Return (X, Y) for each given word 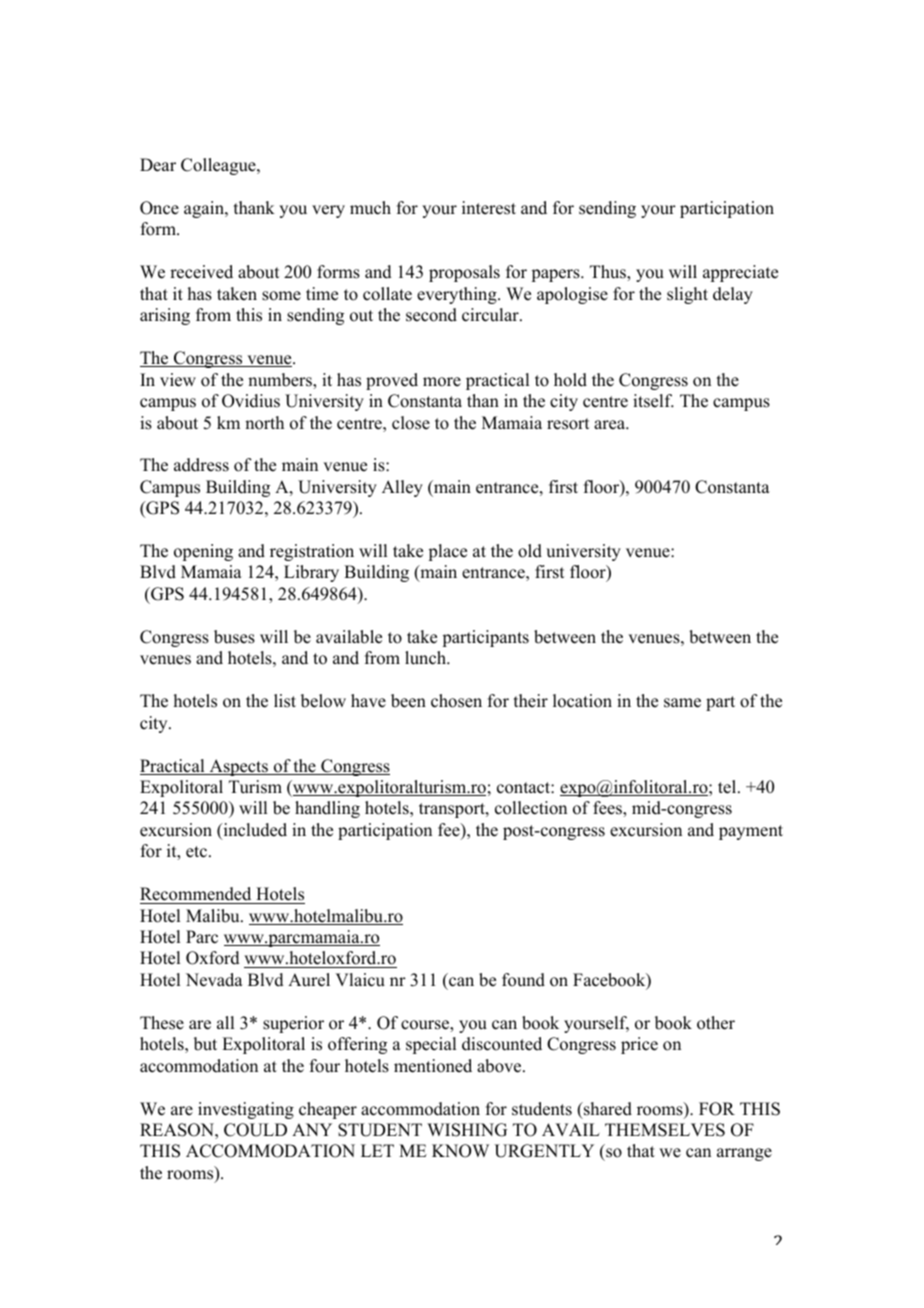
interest (489, 208)
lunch (426, 658)
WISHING (467, 1130)
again (205, 209)
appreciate (740, 273)
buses (234, 637)
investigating (246, 1110)
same (682, 703)
